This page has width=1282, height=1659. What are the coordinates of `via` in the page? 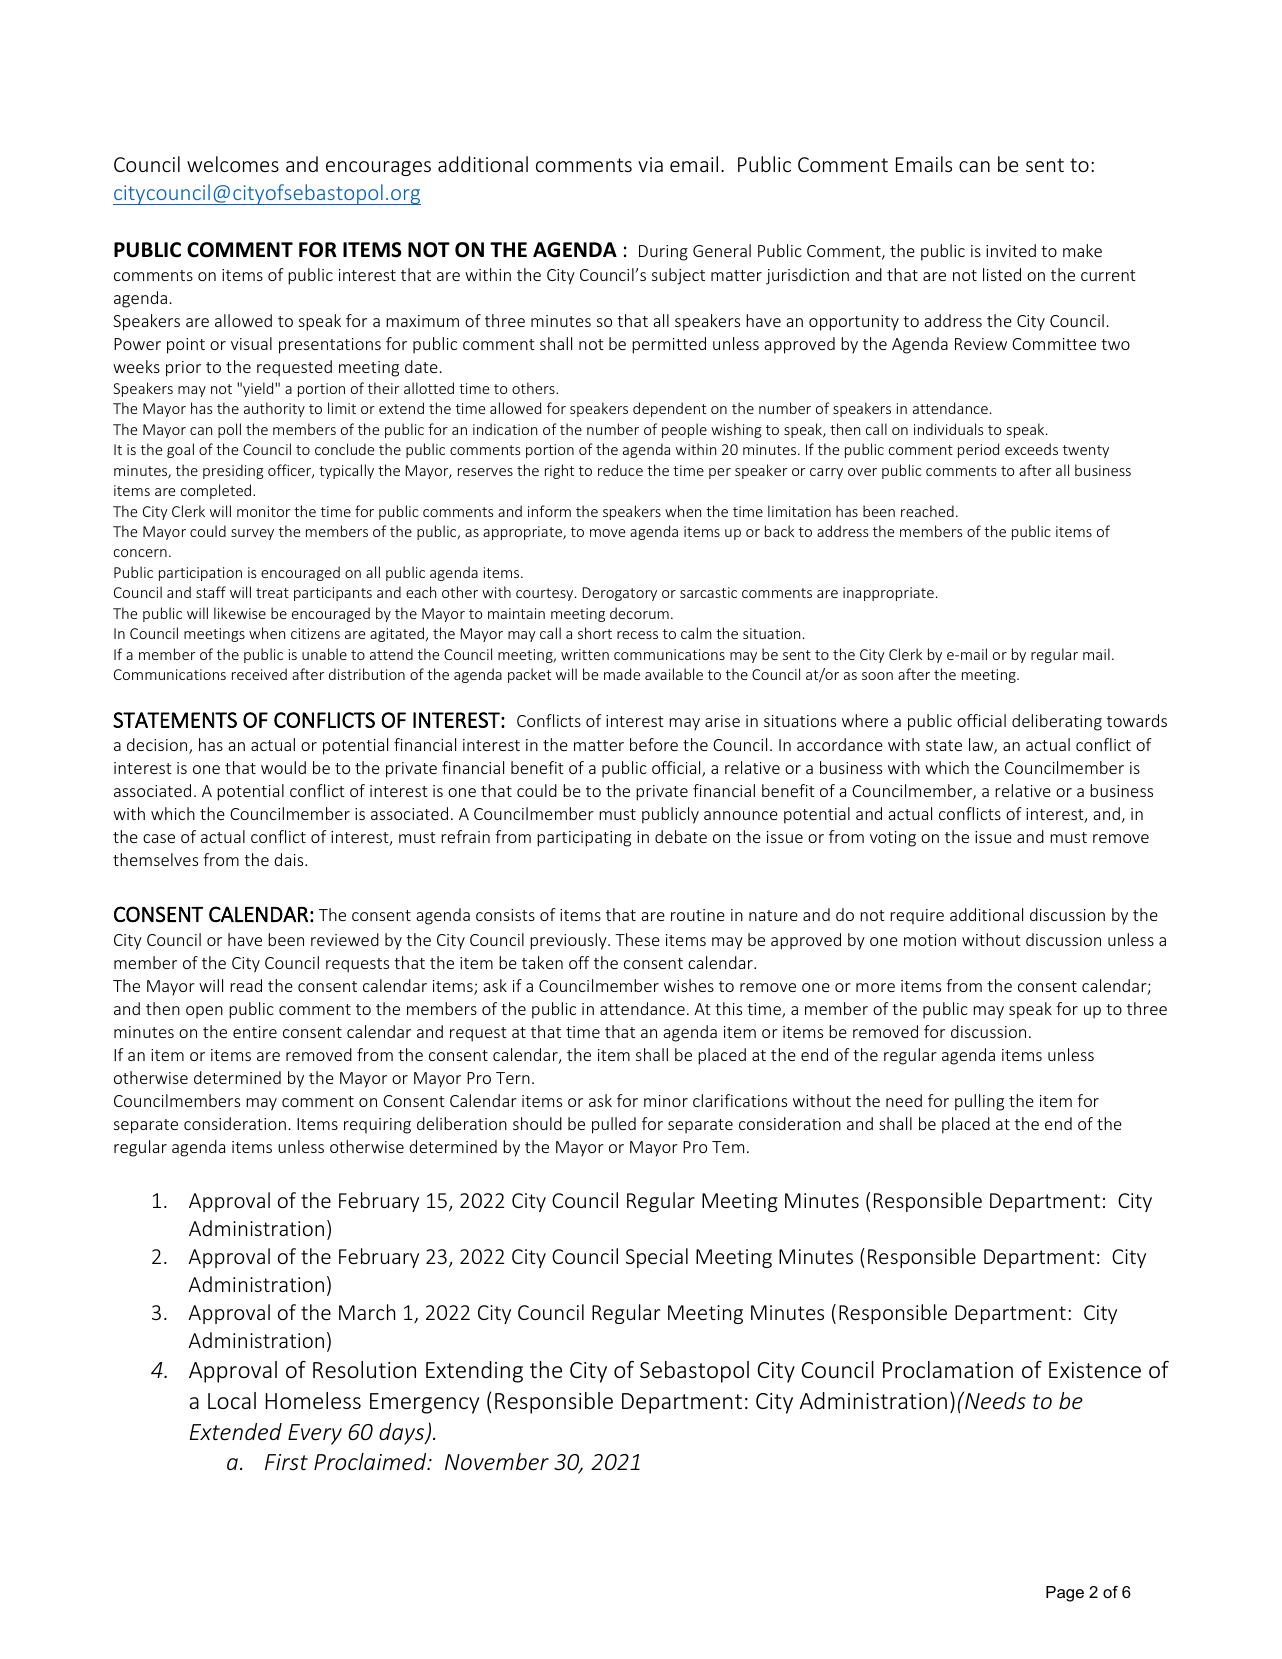 It's located at (650, 164).
